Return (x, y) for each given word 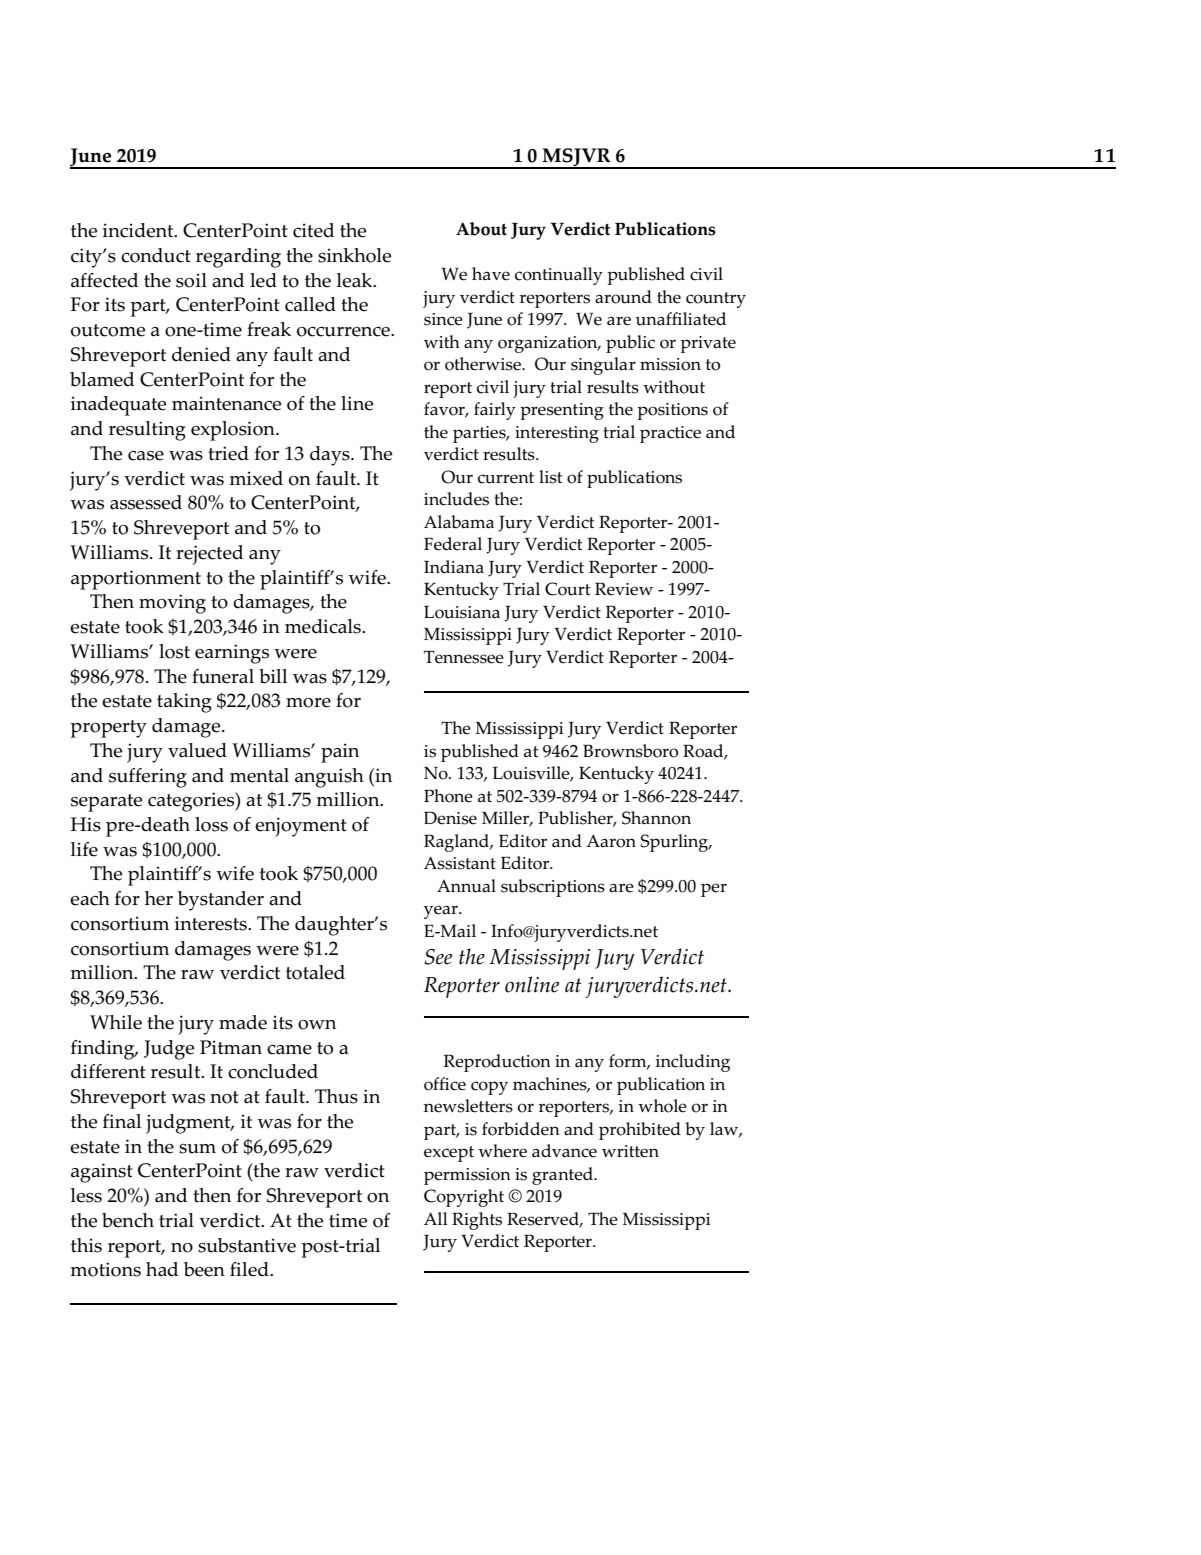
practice (670, 434)
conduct (156, 255)
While (116, 1022)
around (623, 297)
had (162, 1269)
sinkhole (354, 255)
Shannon (656, 818)
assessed (146, 502)
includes (456, 499)
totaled (315, 972)
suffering (148, 778)
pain (340, 753)
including (692, 1063)
